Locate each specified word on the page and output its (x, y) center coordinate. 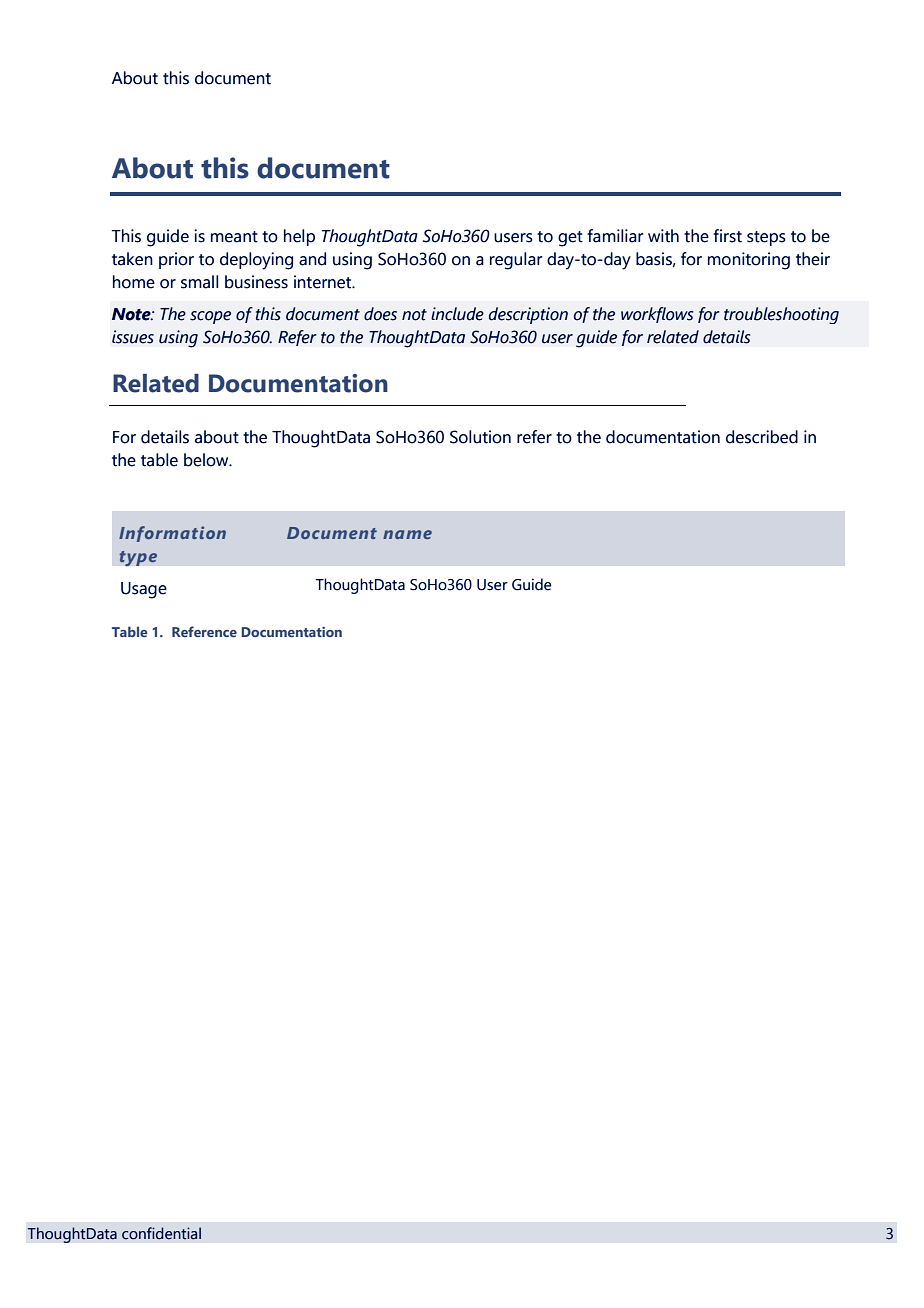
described (762, 437)
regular (516, 261)
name (407, 534)
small (199, 282)
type (138, 558)
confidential (161, 1233)
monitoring (749, 261)
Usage (144, 590)
